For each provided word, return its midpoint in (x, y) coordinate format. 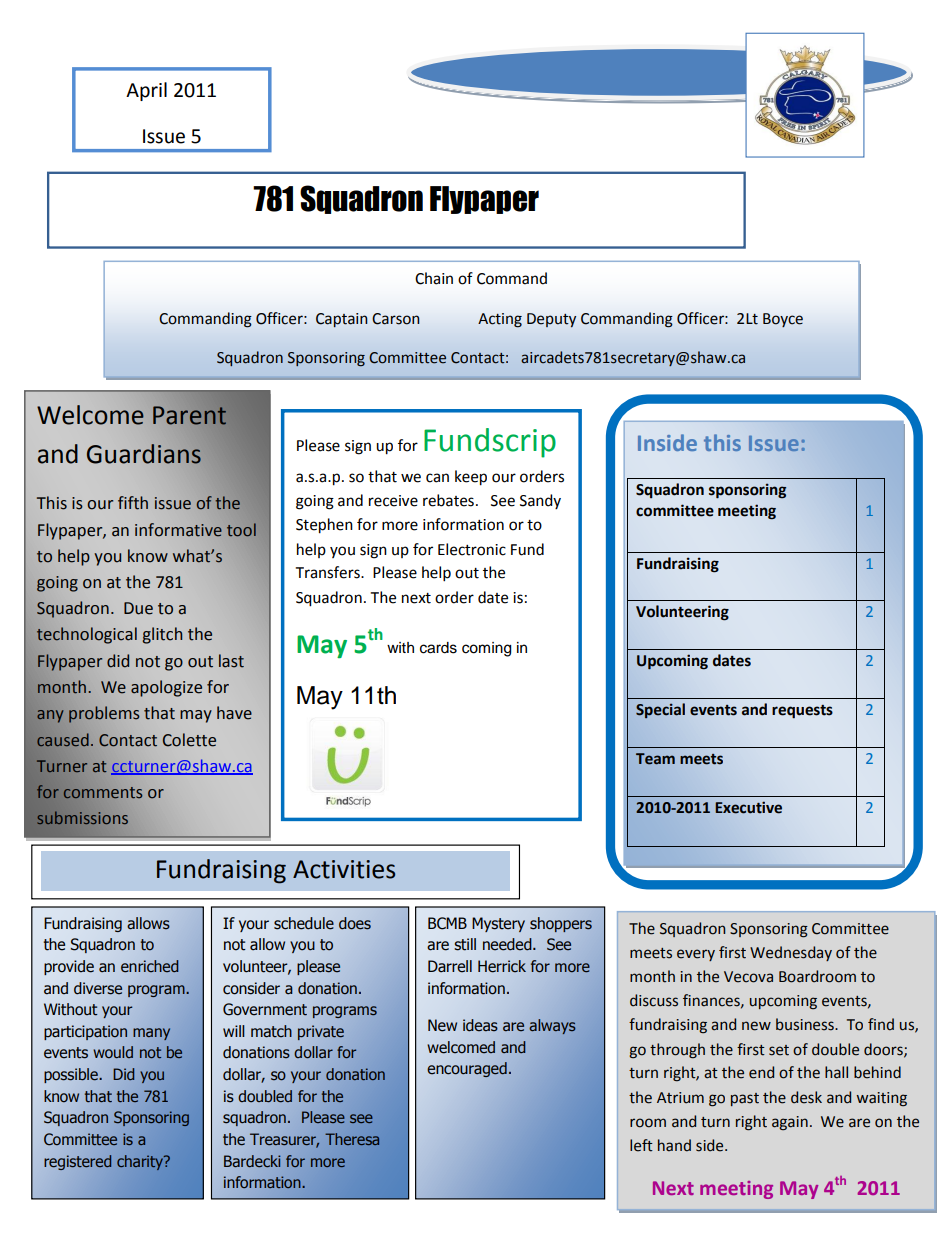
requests (802, 712)
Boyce (783, 320)
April (146, 91)
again (790, 1123)
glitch (162, 635)
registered (78, 1162)
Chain (434, 278)
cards (438, 648)
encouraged (467, 1069)
